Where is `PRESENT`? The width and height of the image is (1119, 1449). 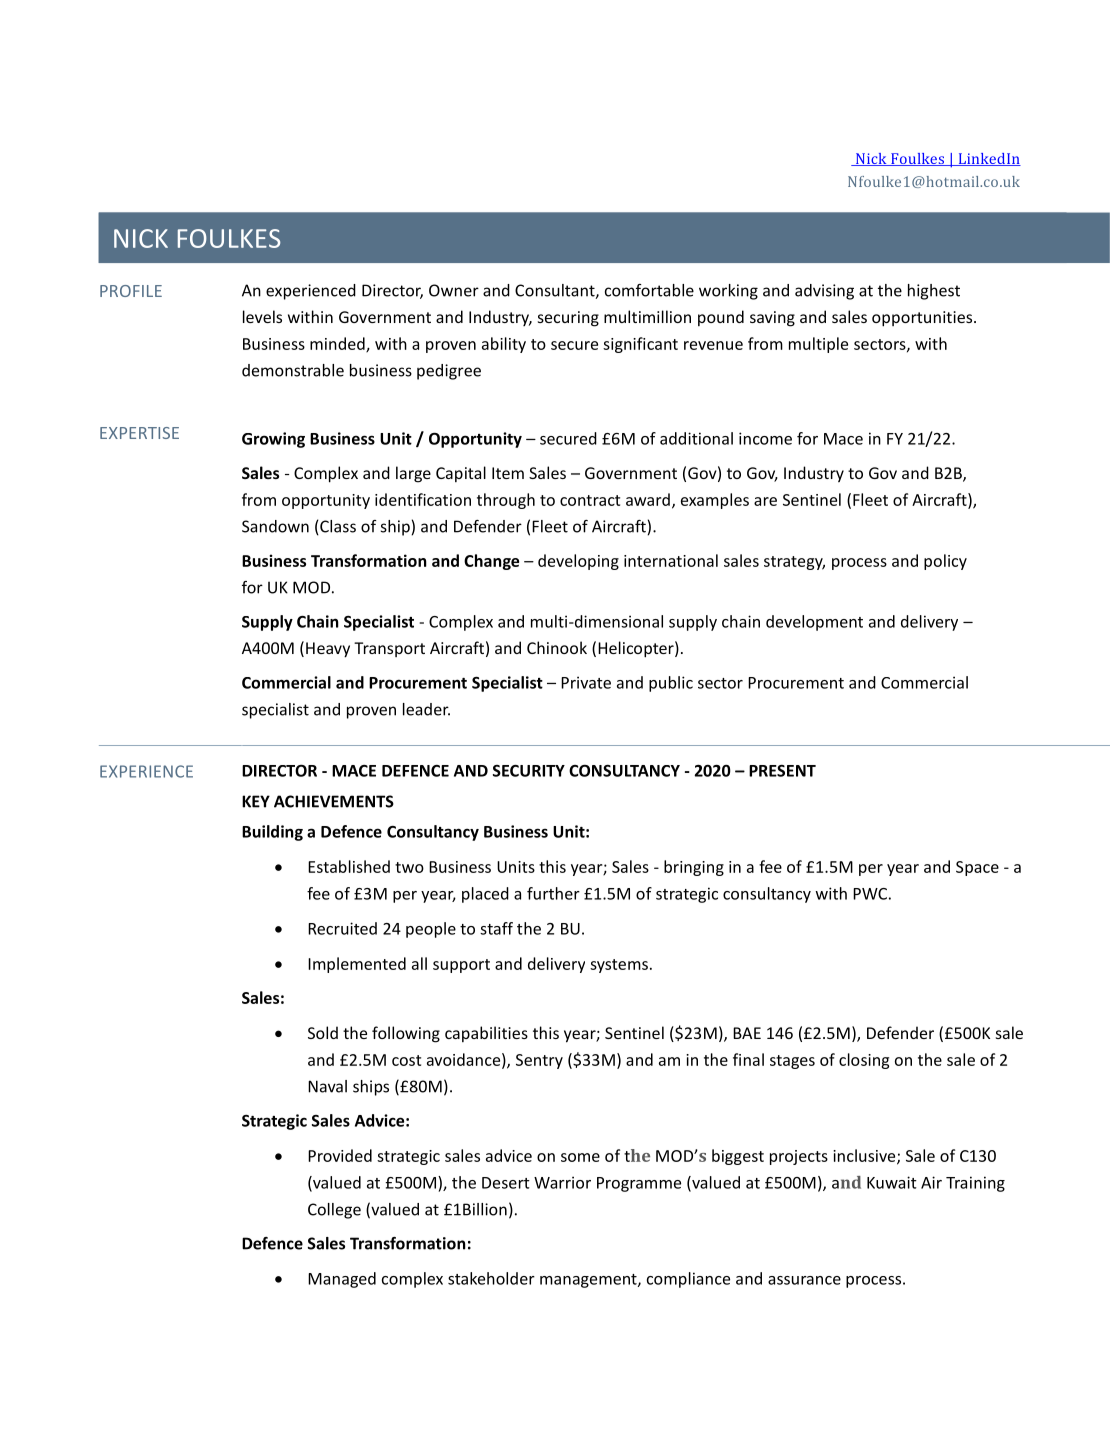 PRESENT is located at coordinates (782, 771).
